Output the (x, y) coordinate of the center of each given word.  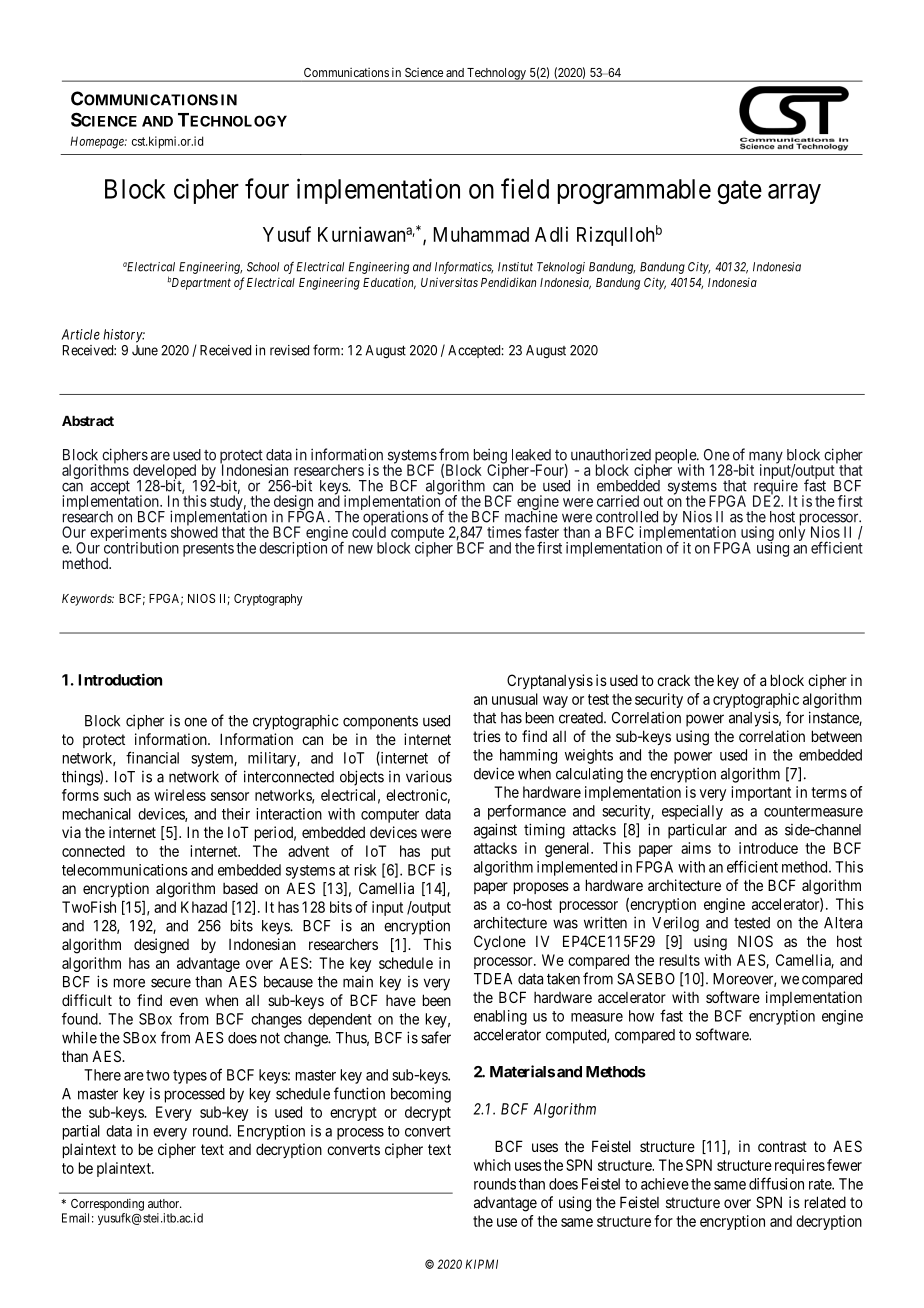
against (495, 831)
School (263, 267)
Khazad (204, 907)
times (504, 532)
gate (739, 192)
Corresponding (107, 1205)
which (492, 1165)
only (792, 533)
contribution (141, 547)
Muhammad (481, 234)
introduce (768, 848)
